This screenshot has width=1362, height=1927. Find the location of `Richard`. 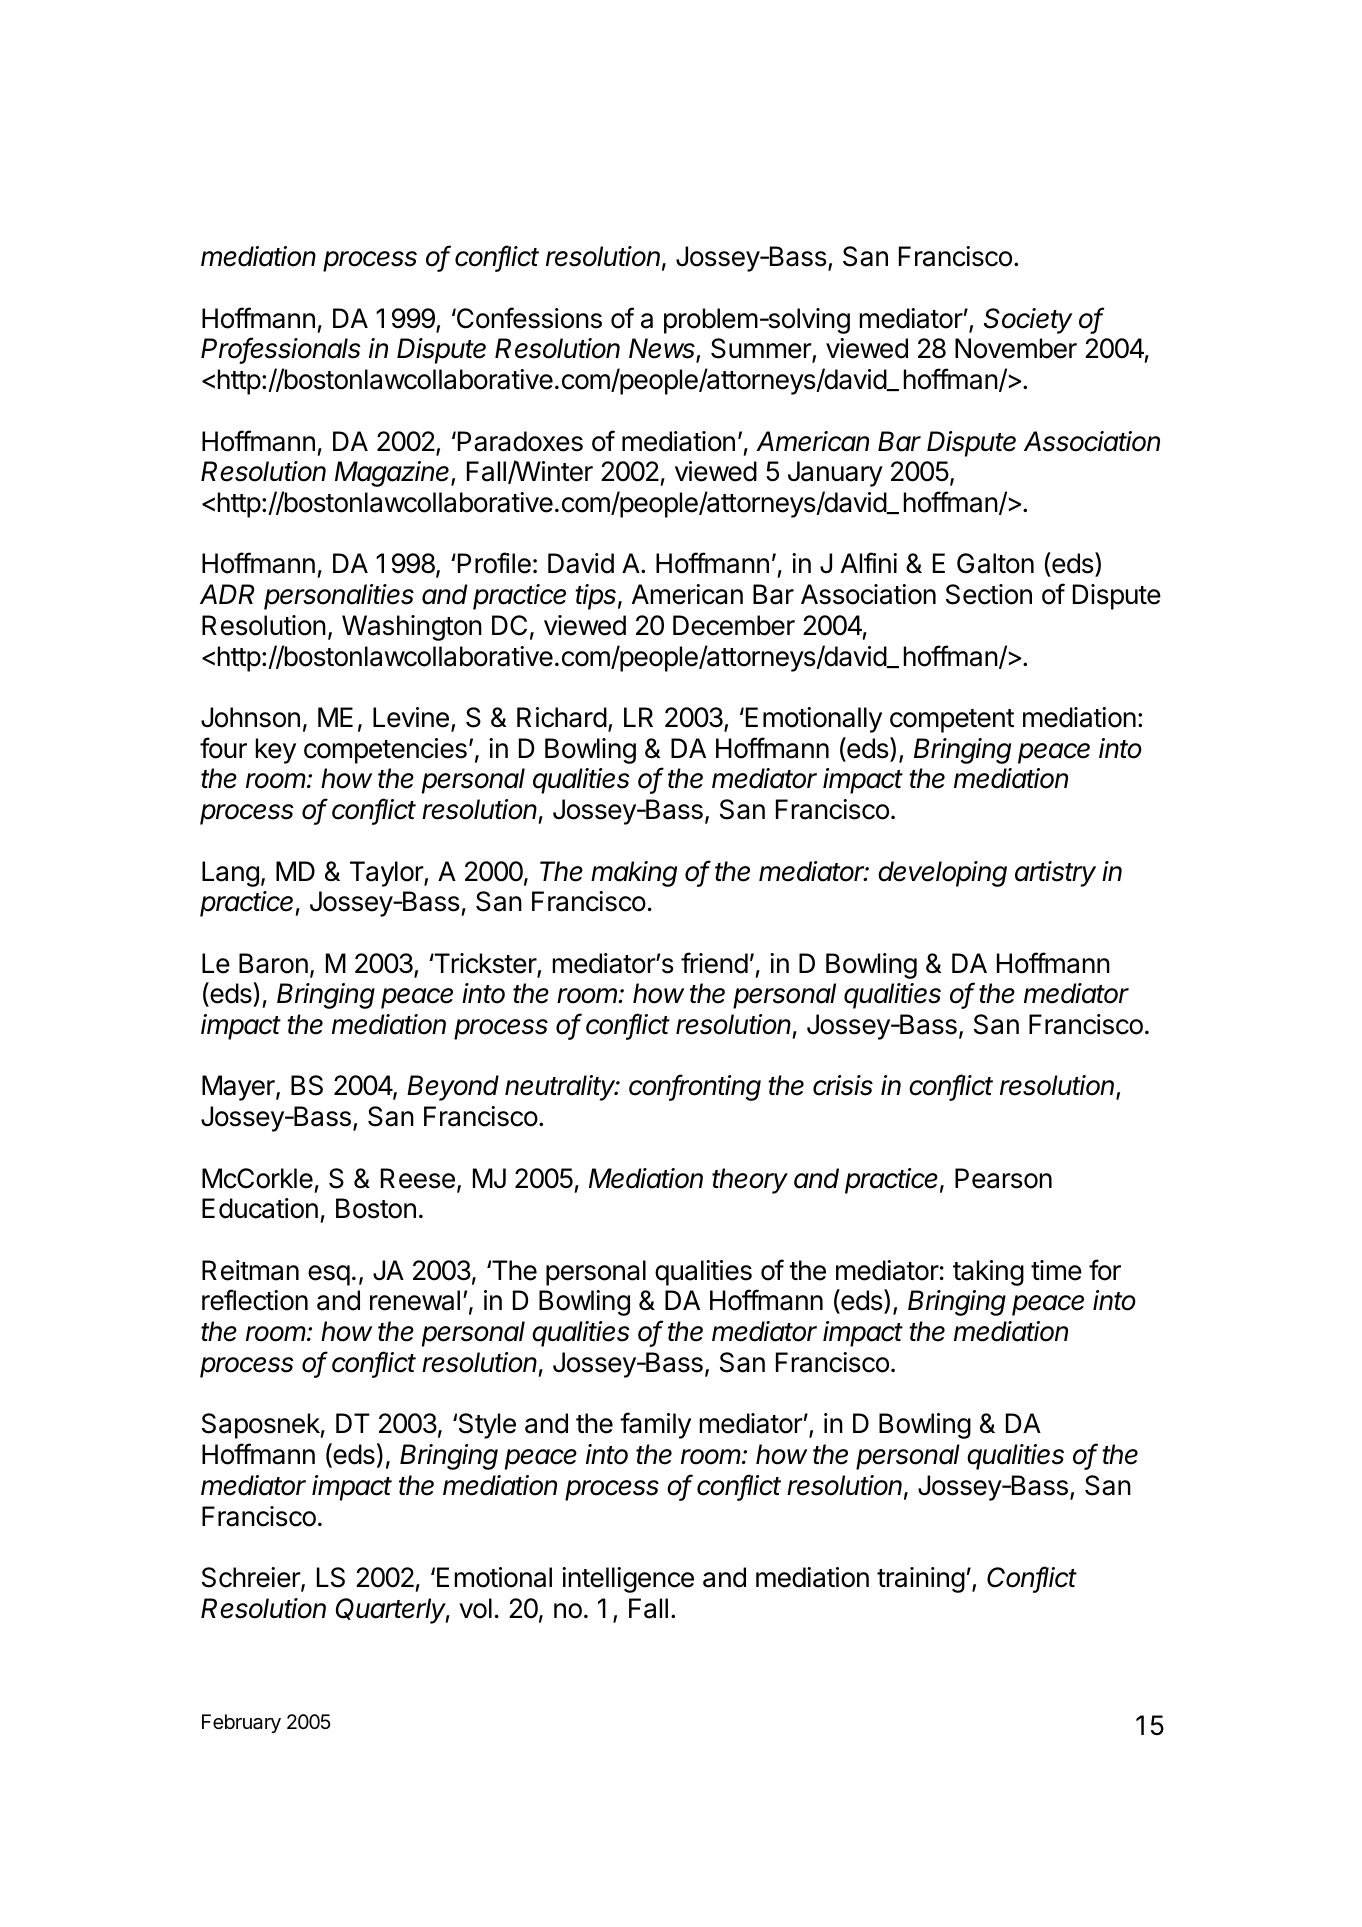

Richard is located at coordinates (562, 717).
